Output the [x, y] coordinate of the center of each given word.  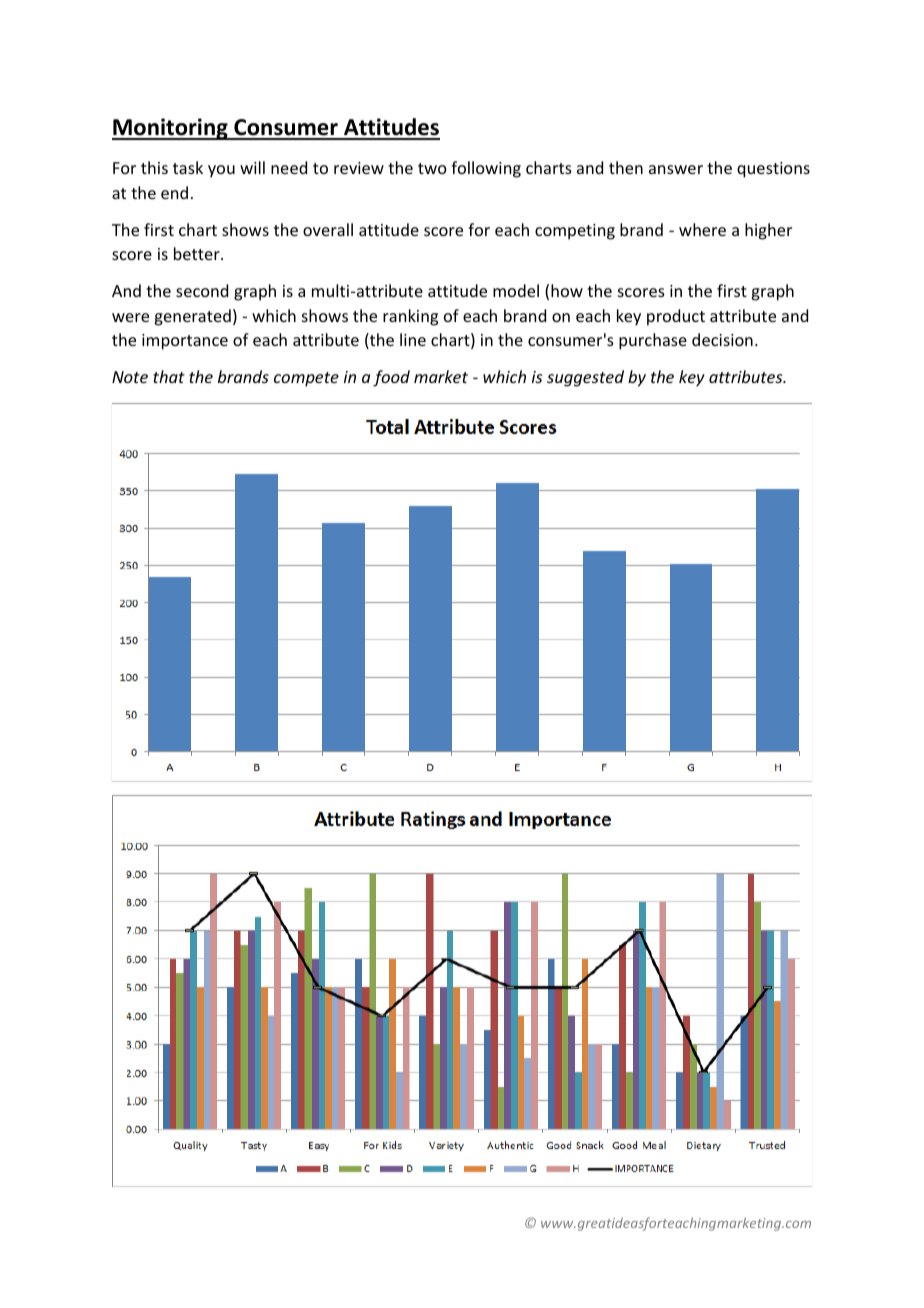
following [486, 169]
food [391, 378]
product [676, 317]
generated [192, 317]
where [702, 229]
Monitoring [171, 129]
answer [676, 169]
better [198, 253]
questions [773, 170]
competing [575, 232]
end [174, 192]
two [432, 168]
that [169, 376]
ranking [410, 317]
